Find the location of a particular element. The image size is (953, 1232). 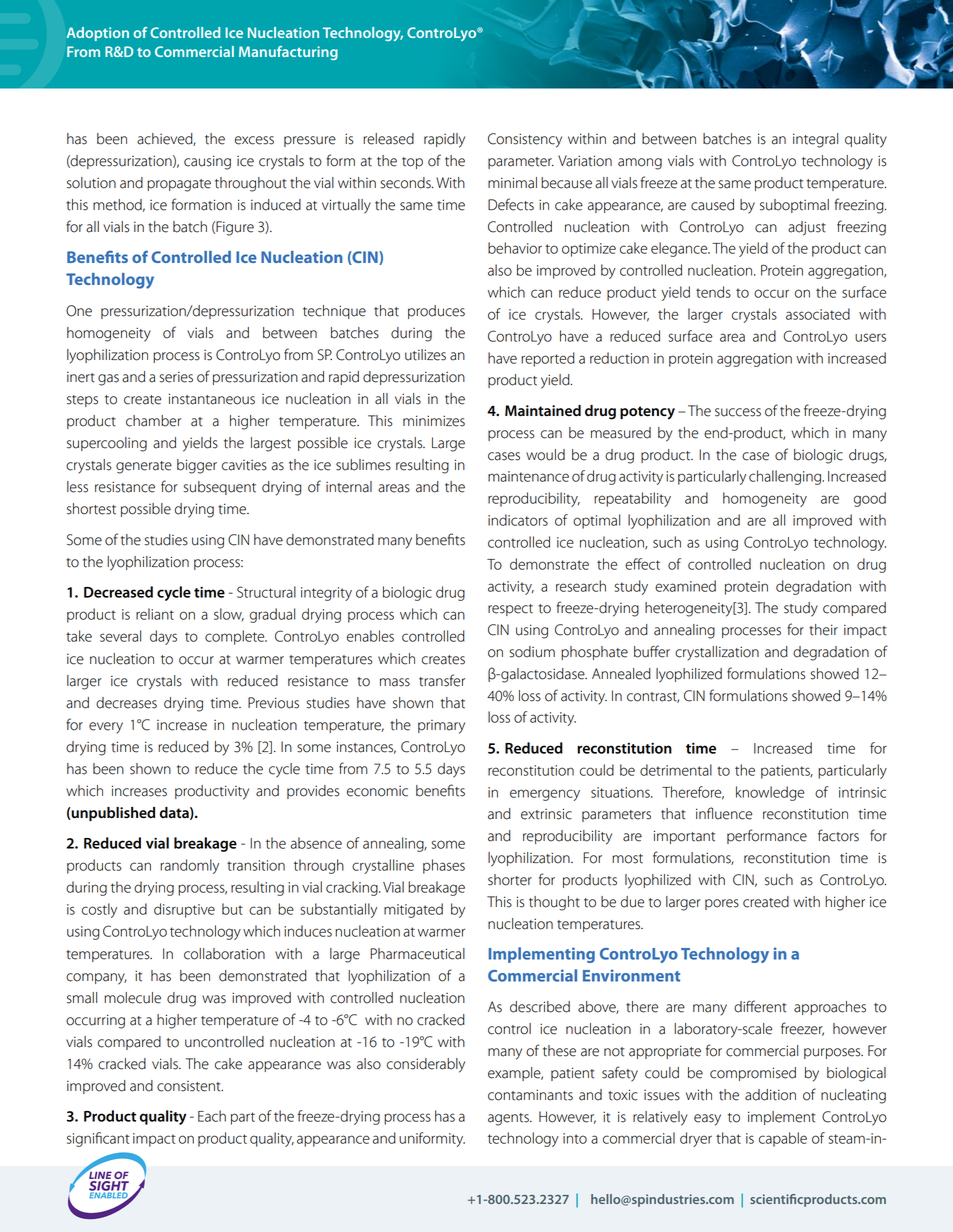

reliant is located at coordinates (155, 614).
